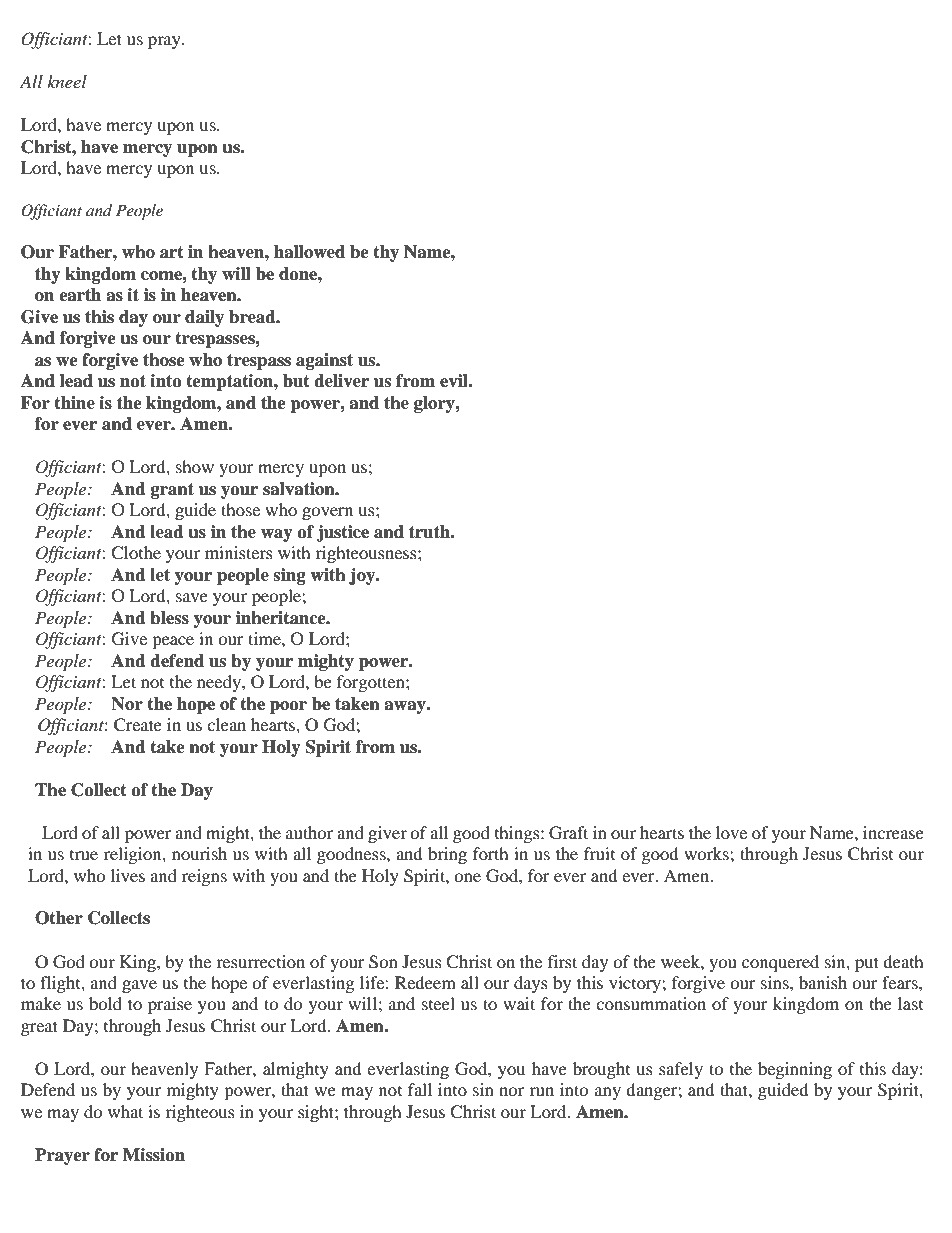 This screenshot has height=1233, width=952. Describe the element at coordinates (341, 381) in the screenshot. I see `deliver` at that location.
